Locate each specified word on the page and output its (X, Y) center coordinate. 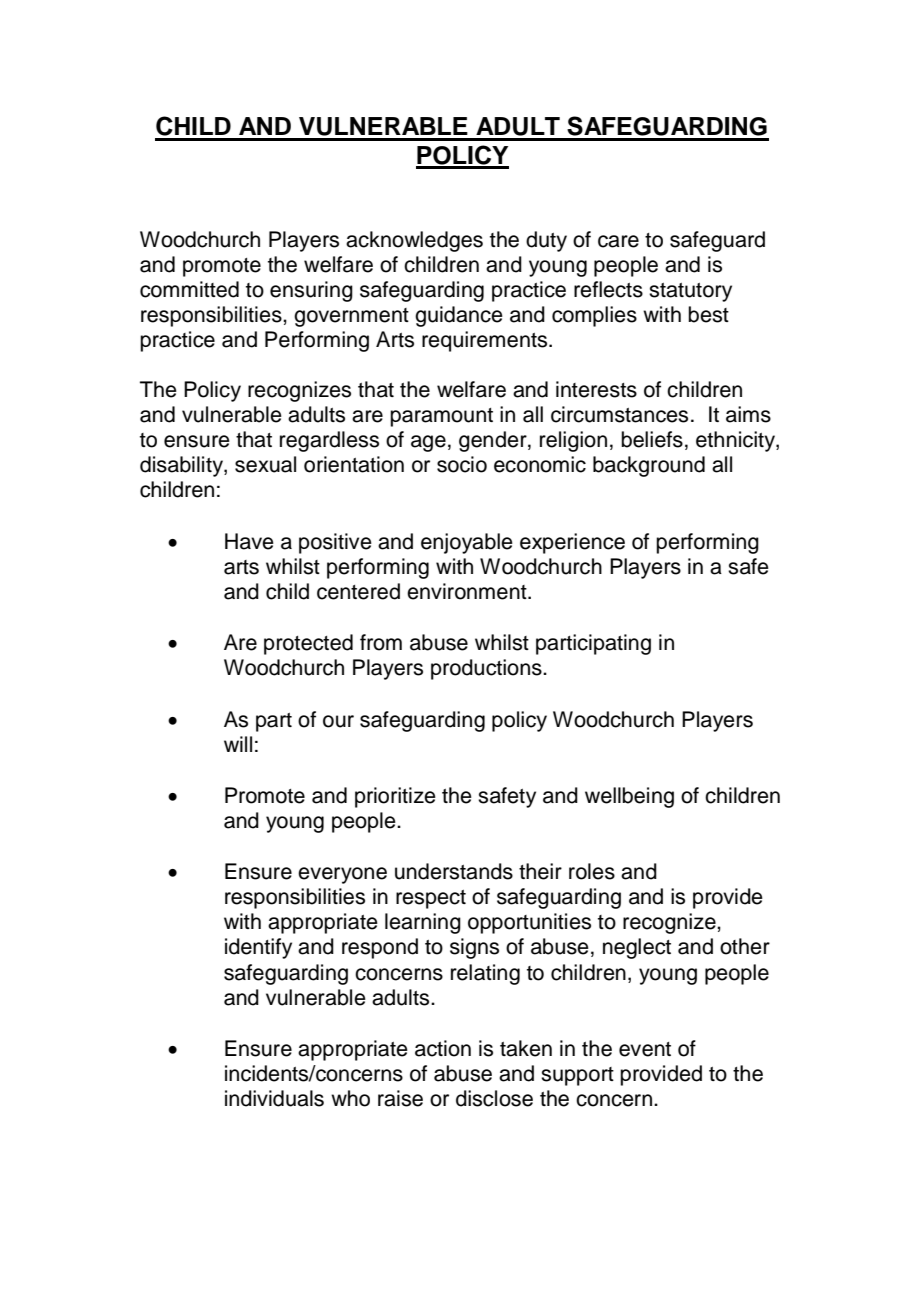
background (649, 466)
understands (454, 871)
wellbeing (629, 797)
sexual (265, 464)
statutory (690, 292)
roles (592, 871)
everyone (342, 875)
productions (487, 669)
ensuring (311, 291)
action (443, 1048)
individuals (274, 1098)
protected (308, 644)
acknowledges (414, 241)
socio (462, 464)
